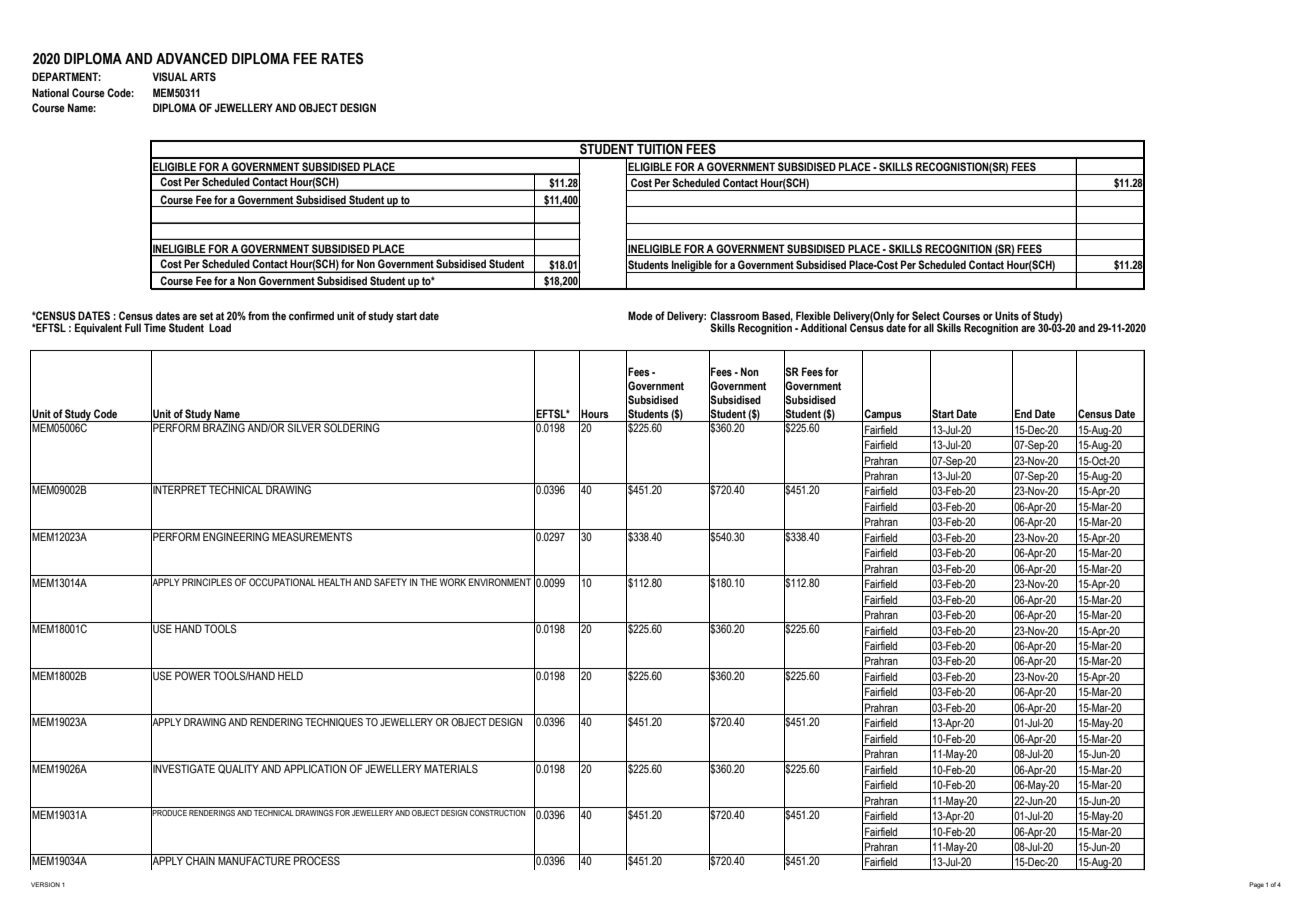 The image size is (1308, 924). Describe the element at coordinates (317, 859) in the image. I see `PROCESS` at that location.
